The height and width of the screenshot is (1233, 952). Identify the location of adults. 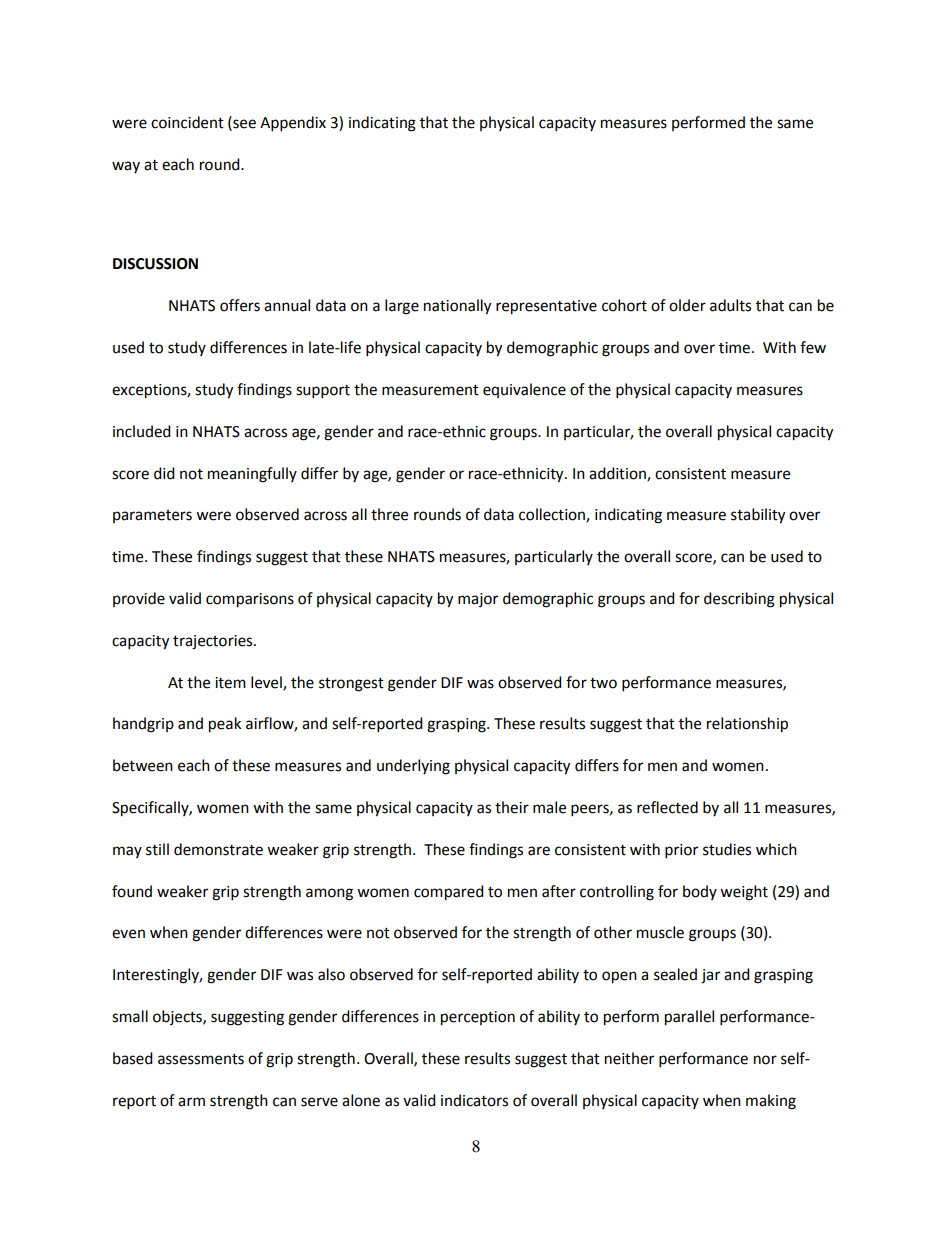
(730, 305).
